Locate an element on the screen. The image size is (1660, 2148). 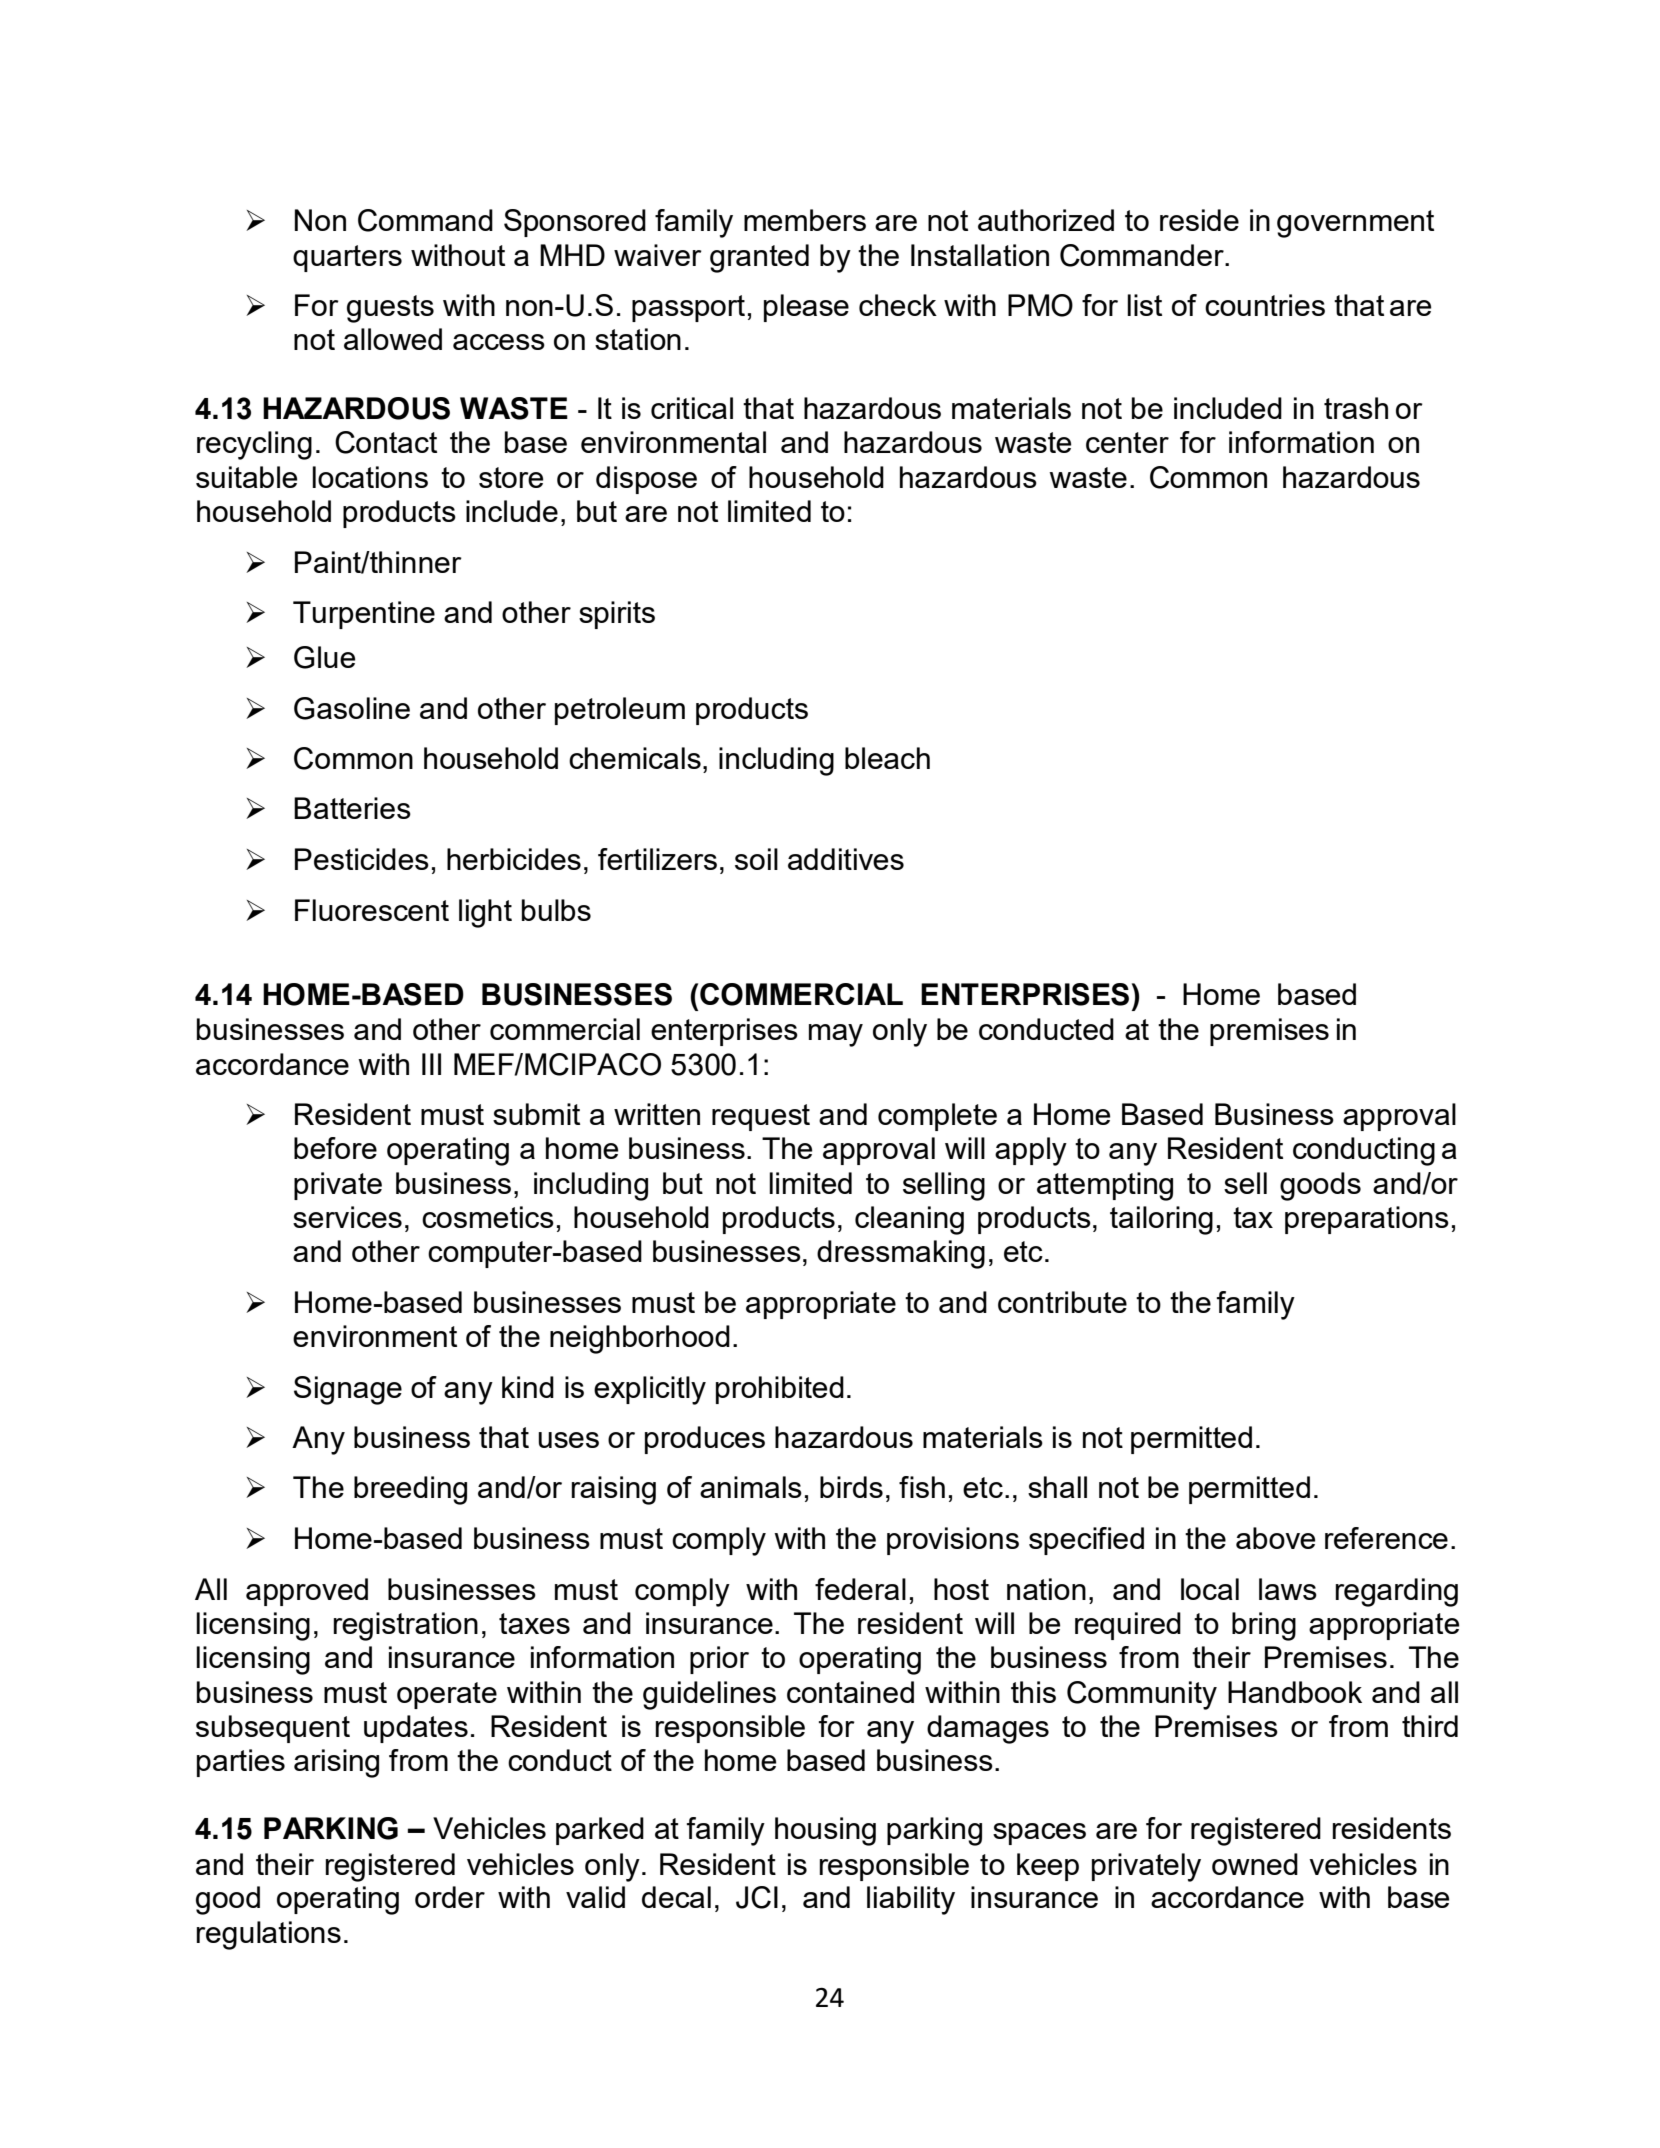
order is located at coordinates (450, 1897).
